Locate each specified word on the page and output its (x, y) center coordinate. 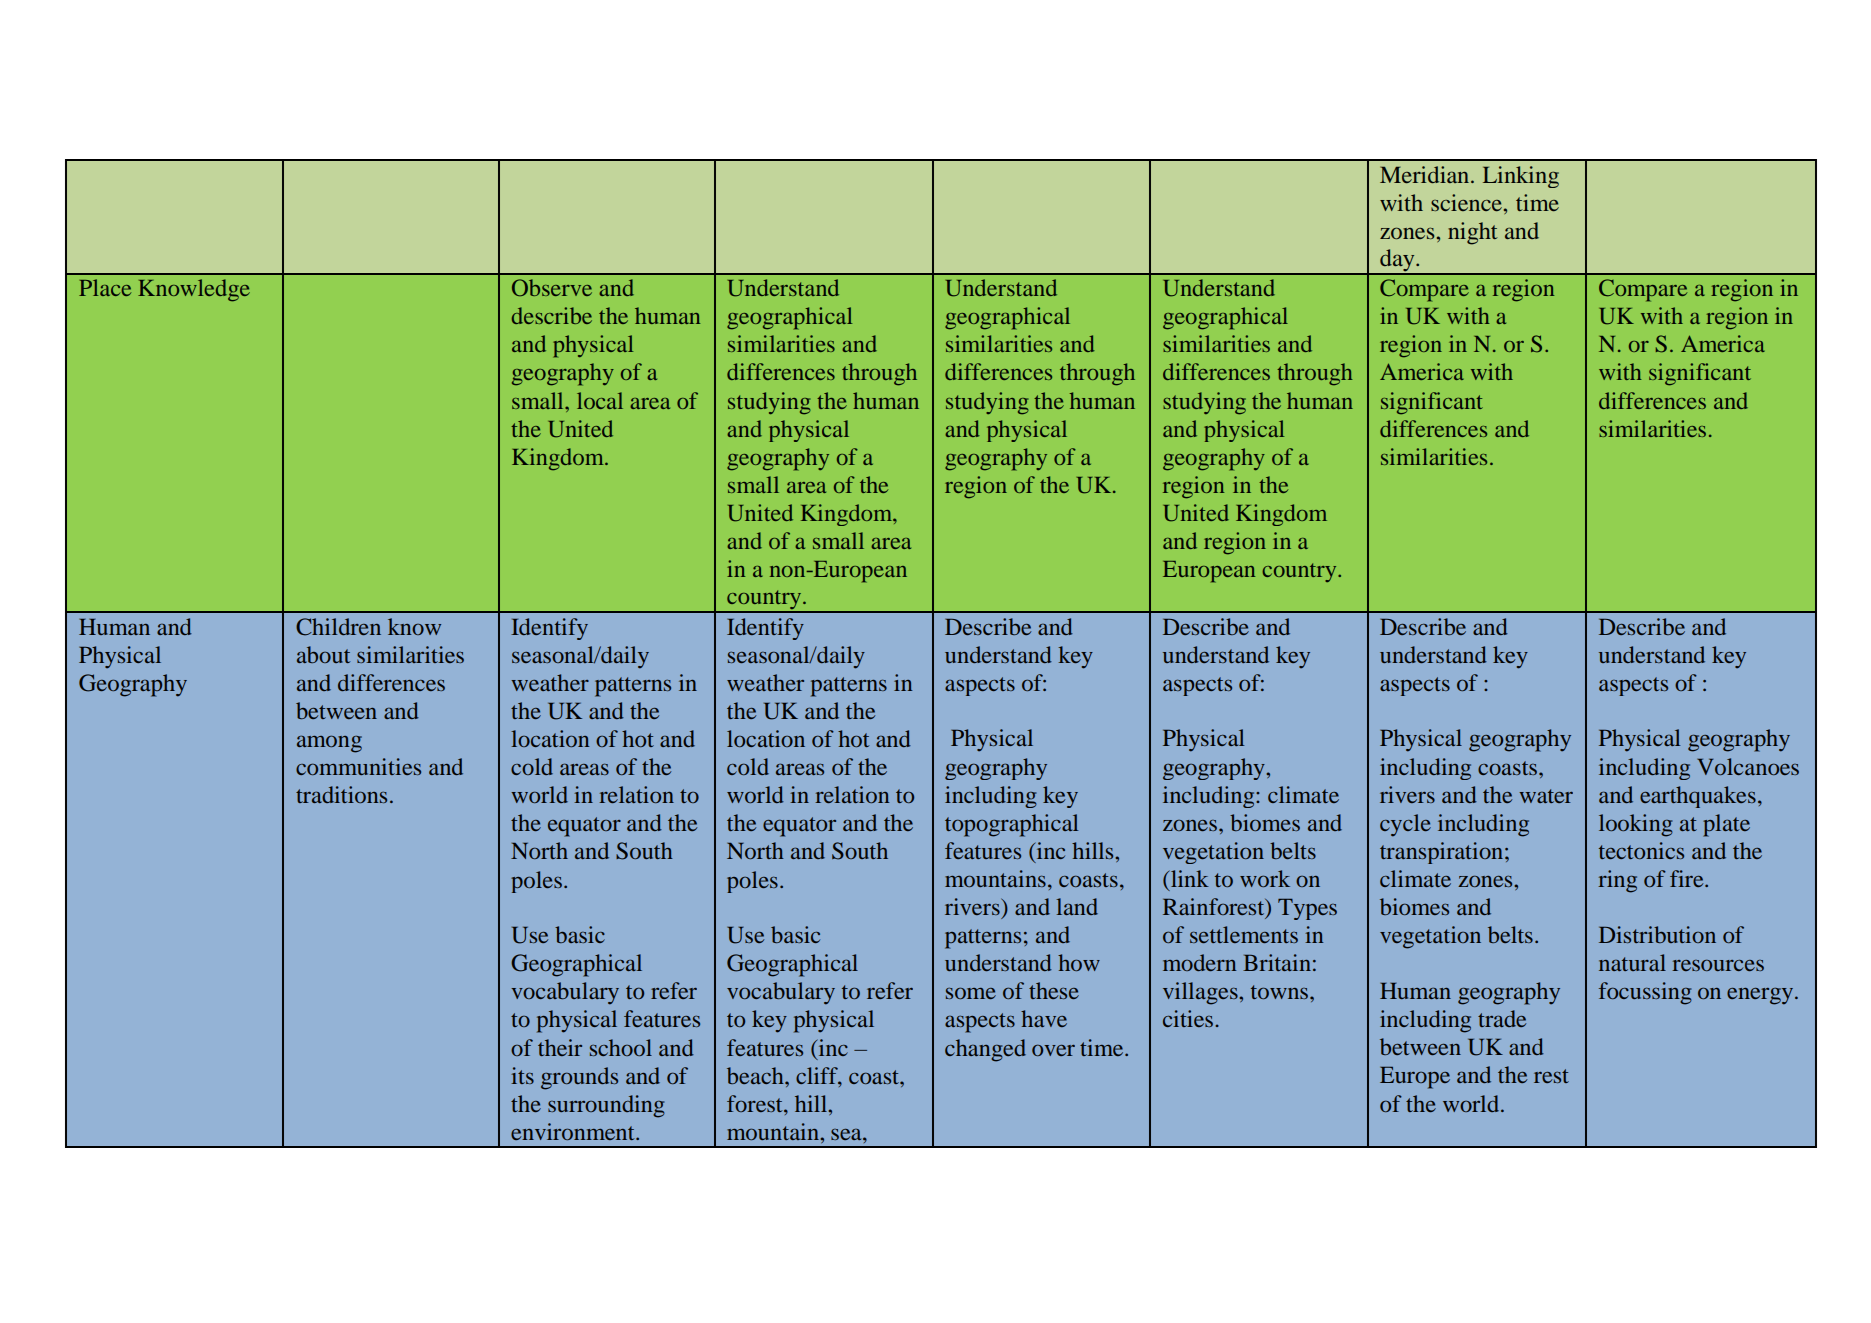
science (1466, 202)
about (323, 654)
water (1546, 796)
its (522, 1075)
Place (105, 287)
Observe (552, 287)
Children (338, 627)
